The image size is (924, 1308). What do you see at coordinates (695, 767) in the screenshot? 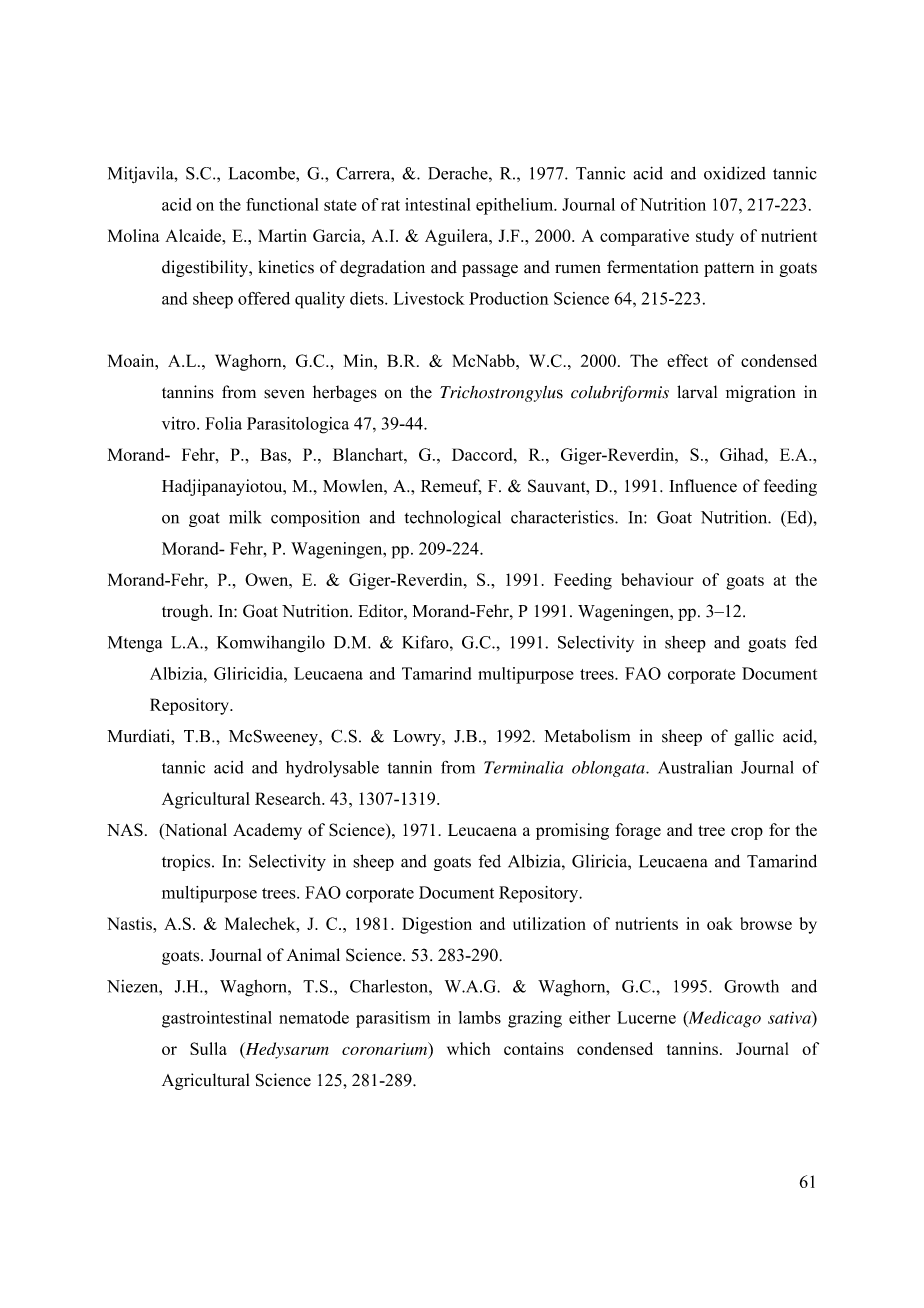
I see `Australian` at bounding box center [695, 767].
